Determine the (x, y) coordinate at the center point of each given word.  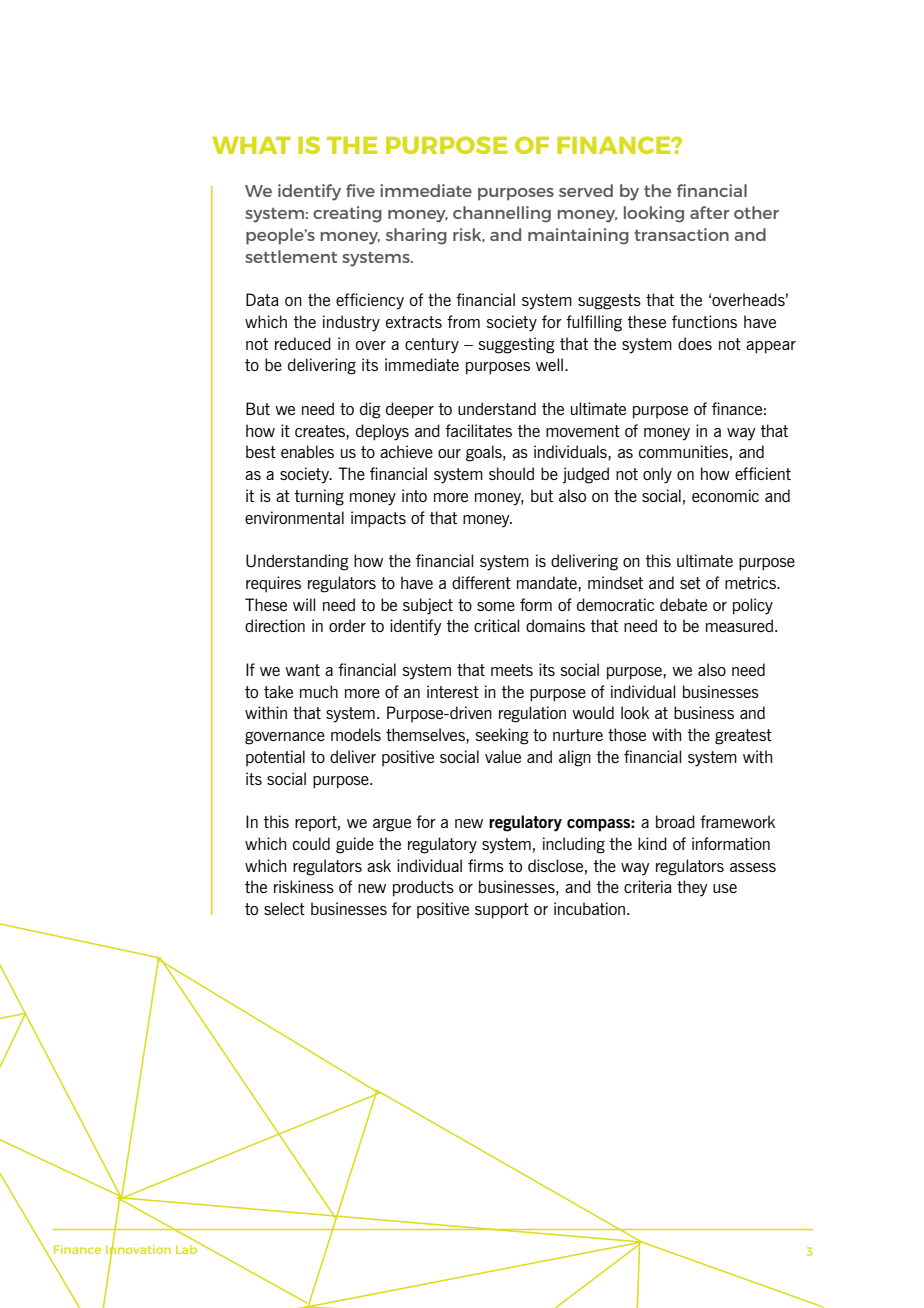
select (284, 908)
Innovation (138, 1249)
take (278, 691)
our (449, 453)
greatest (743, 737)
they (692, 888)
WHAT (251, 145)
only (657, 475)
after (710, 212)
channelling (502, 214)
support (502, 911)
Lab (188, 1248)
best (261, 451)
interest (453, 691)
